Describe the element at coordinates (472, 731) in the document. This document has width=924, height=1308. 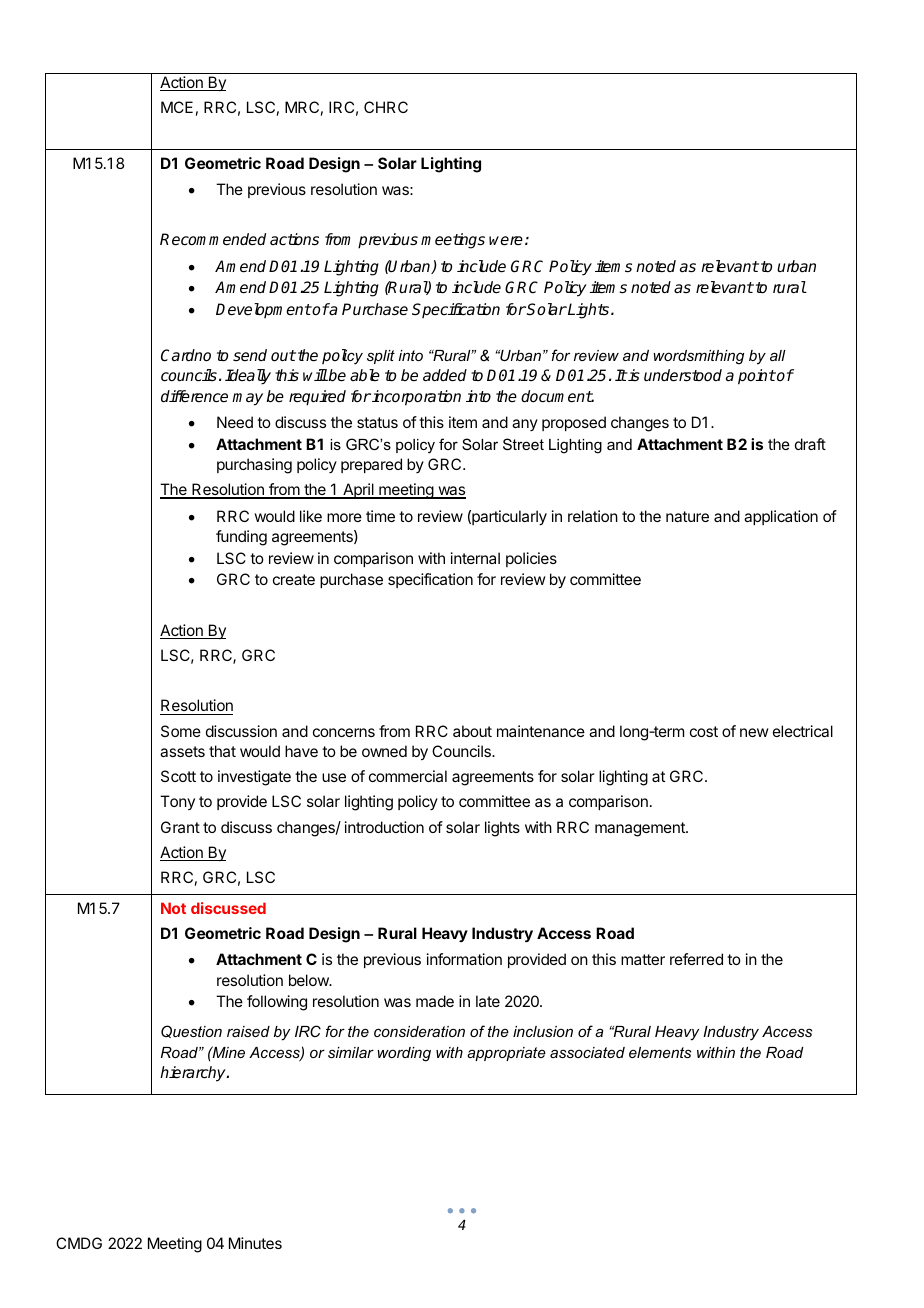
I see `about` at that location.
